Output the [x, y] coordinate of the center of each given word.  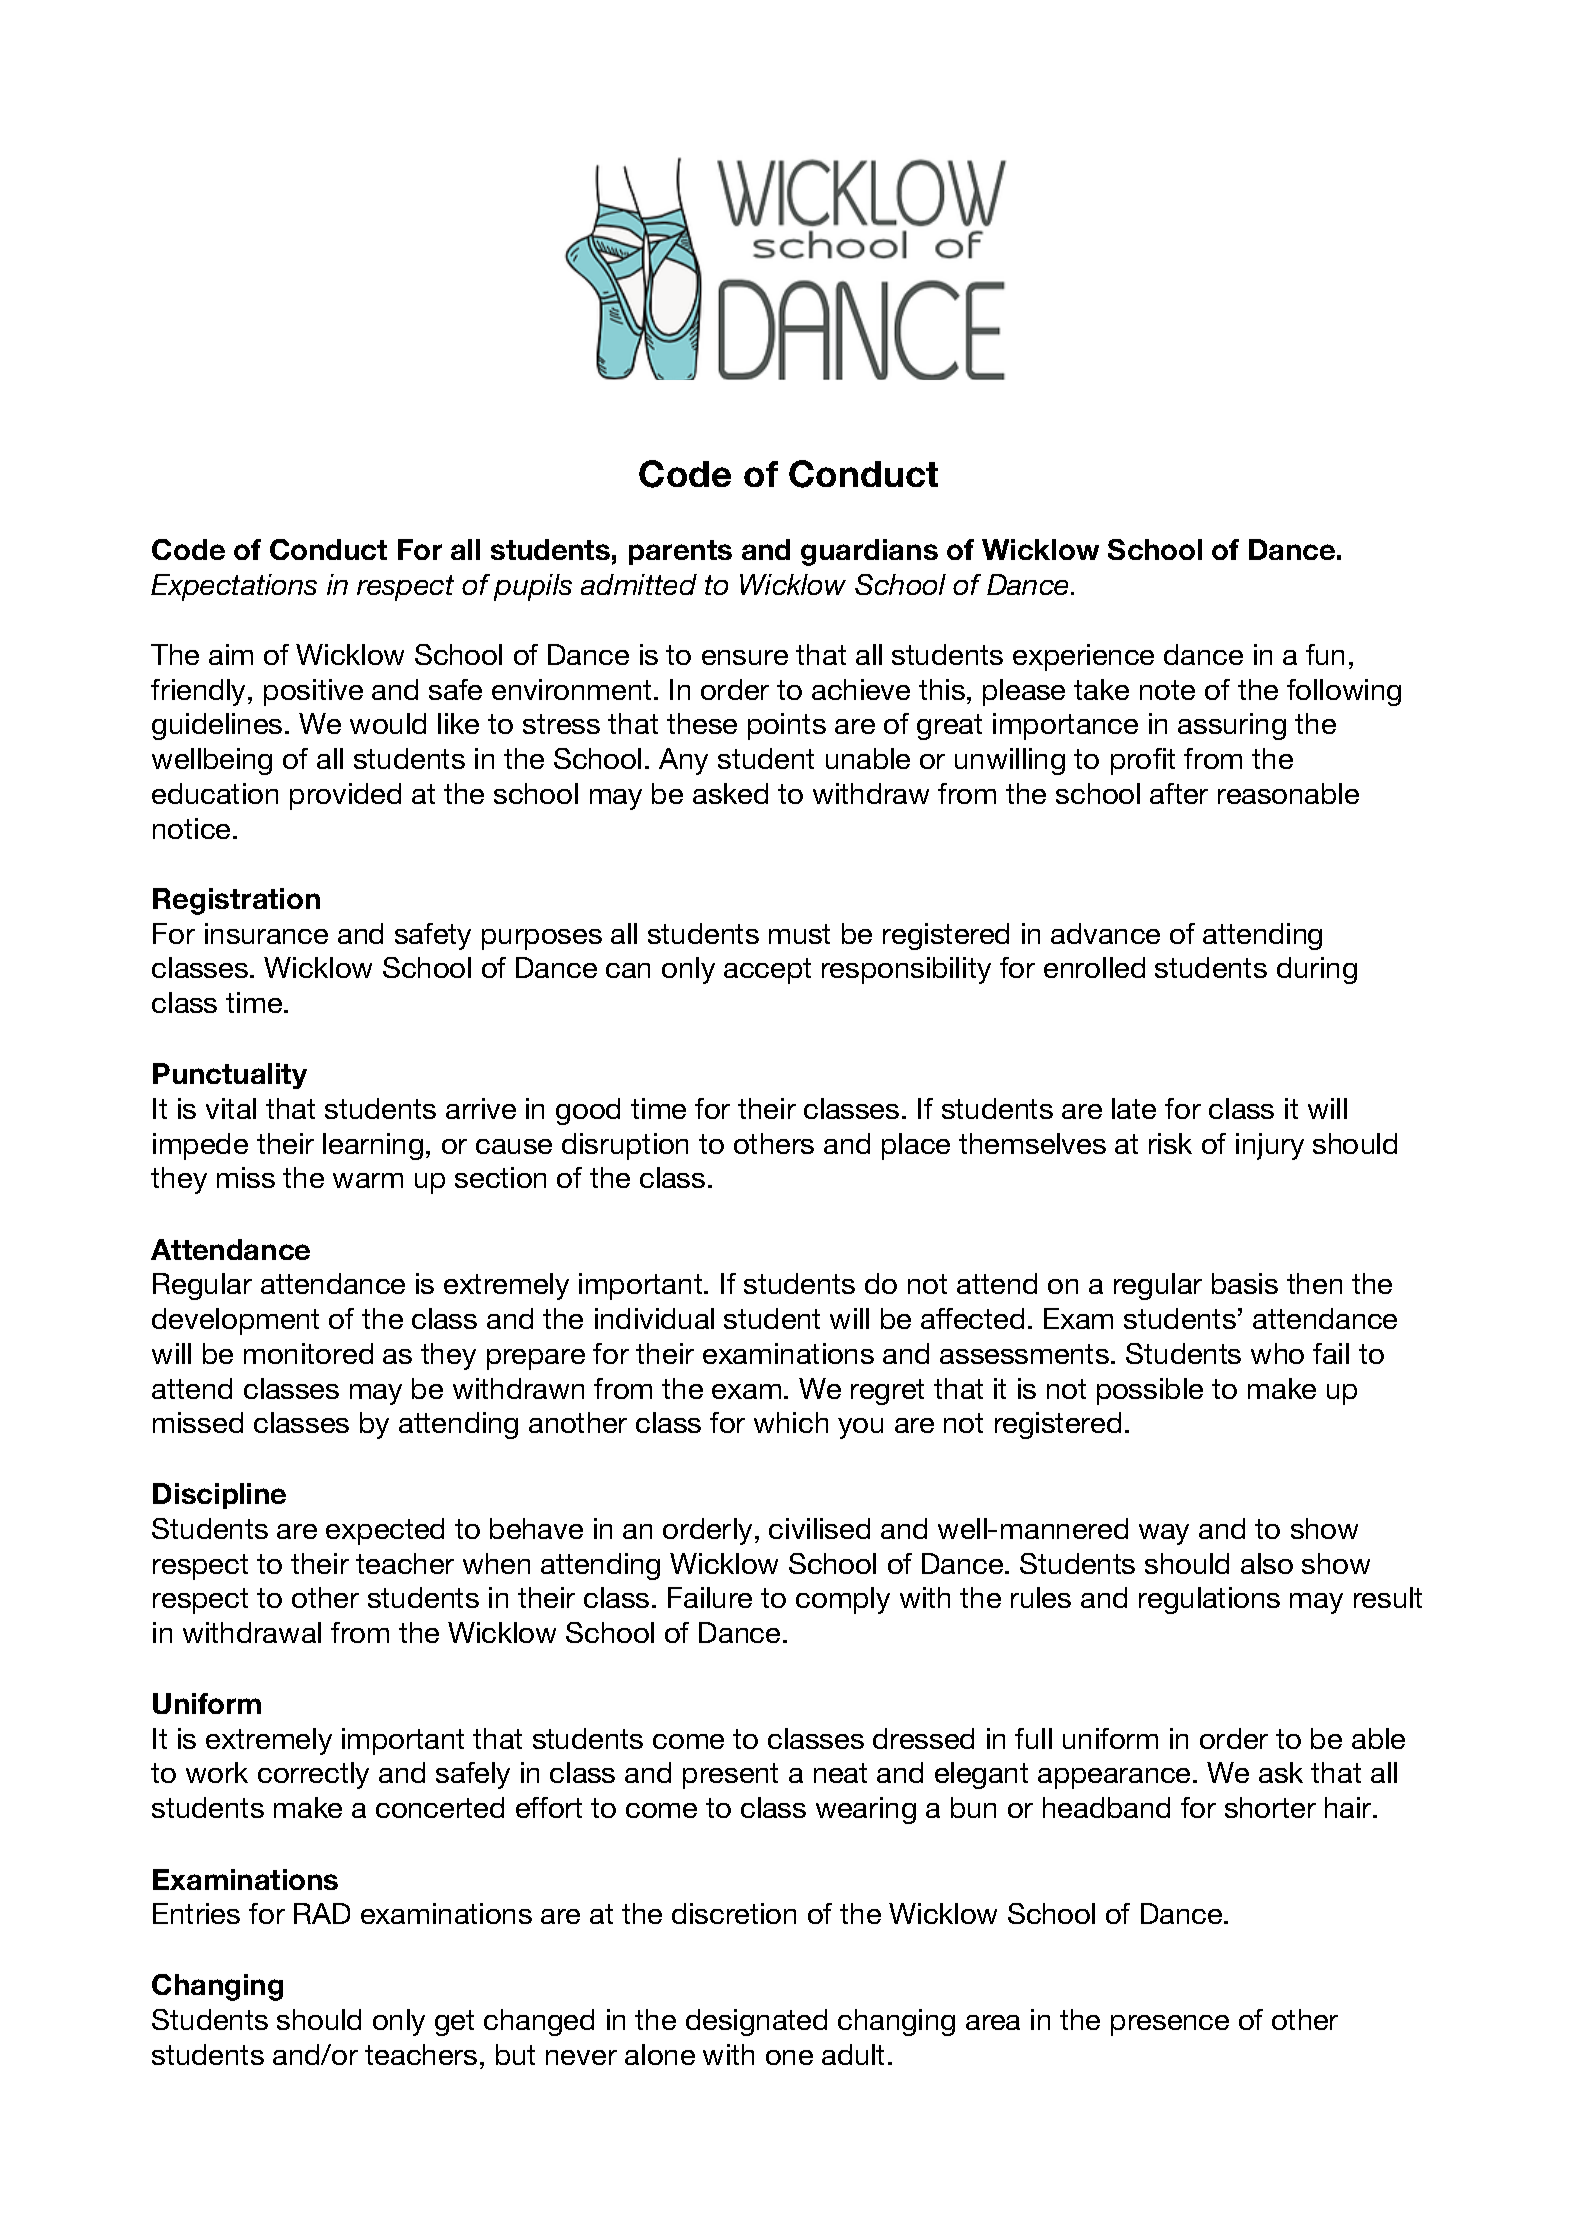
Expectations [234, 587]
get [454, 2023]
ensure [745, 657]
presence [1170, 2025]
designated [756, 2022]
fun [1325, 654]
